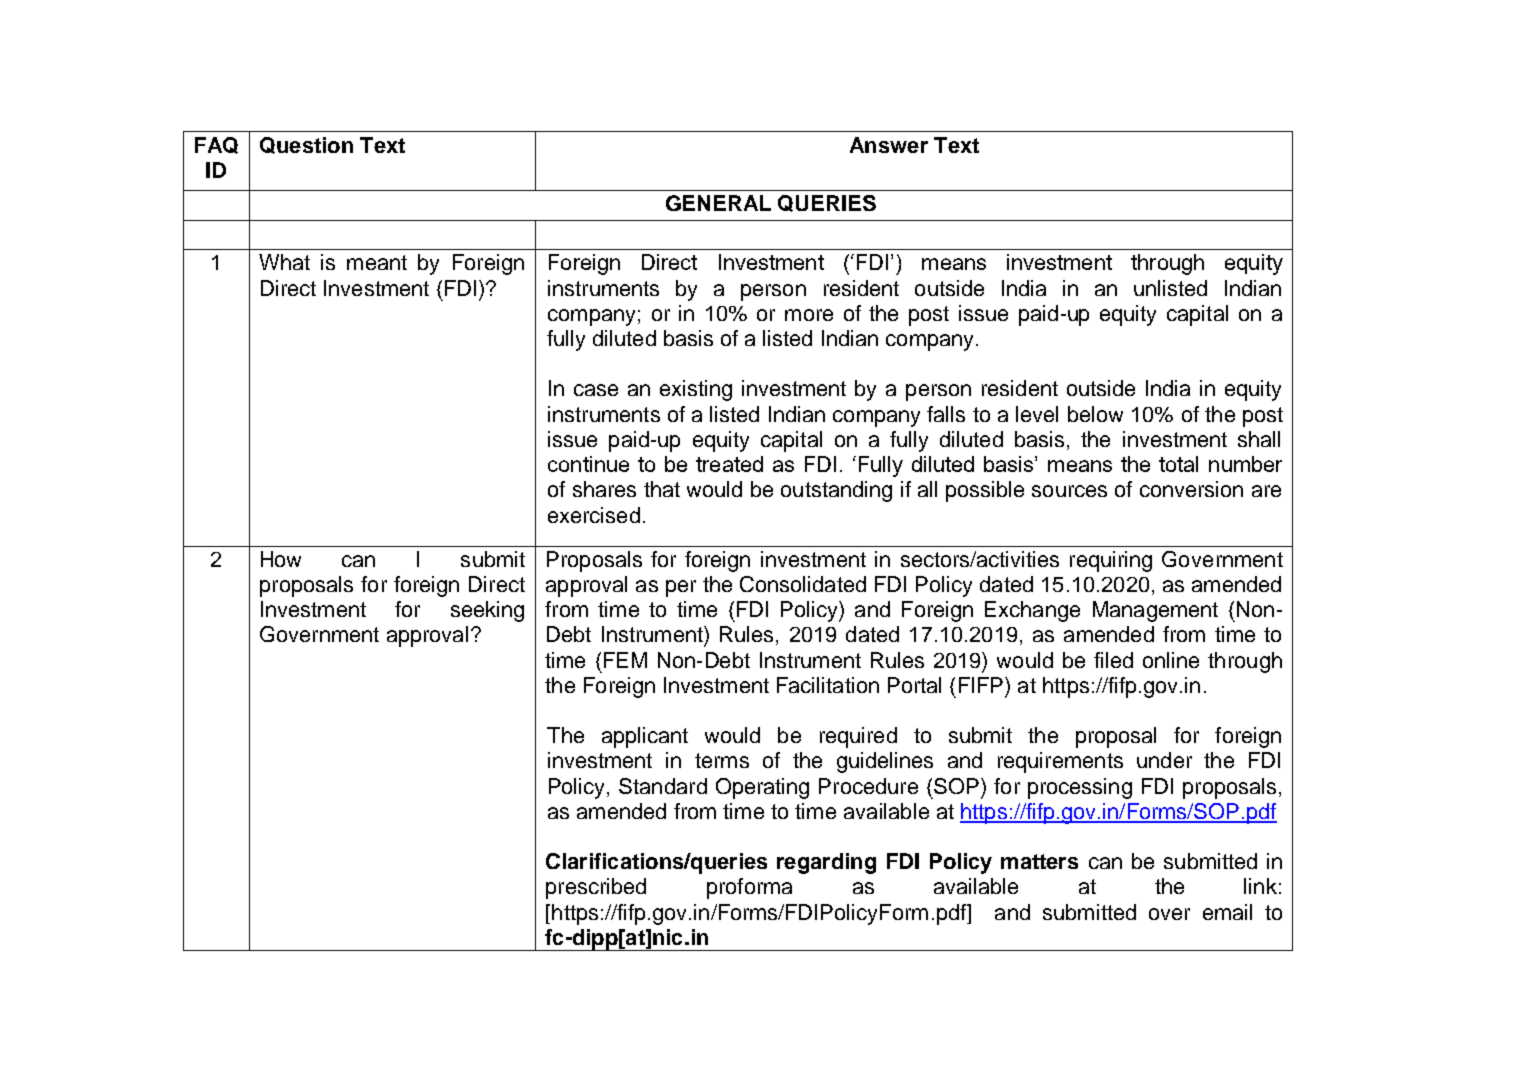 The height and width of the page is (1087, 1537). I want to click on meant, so click(377, 262).
